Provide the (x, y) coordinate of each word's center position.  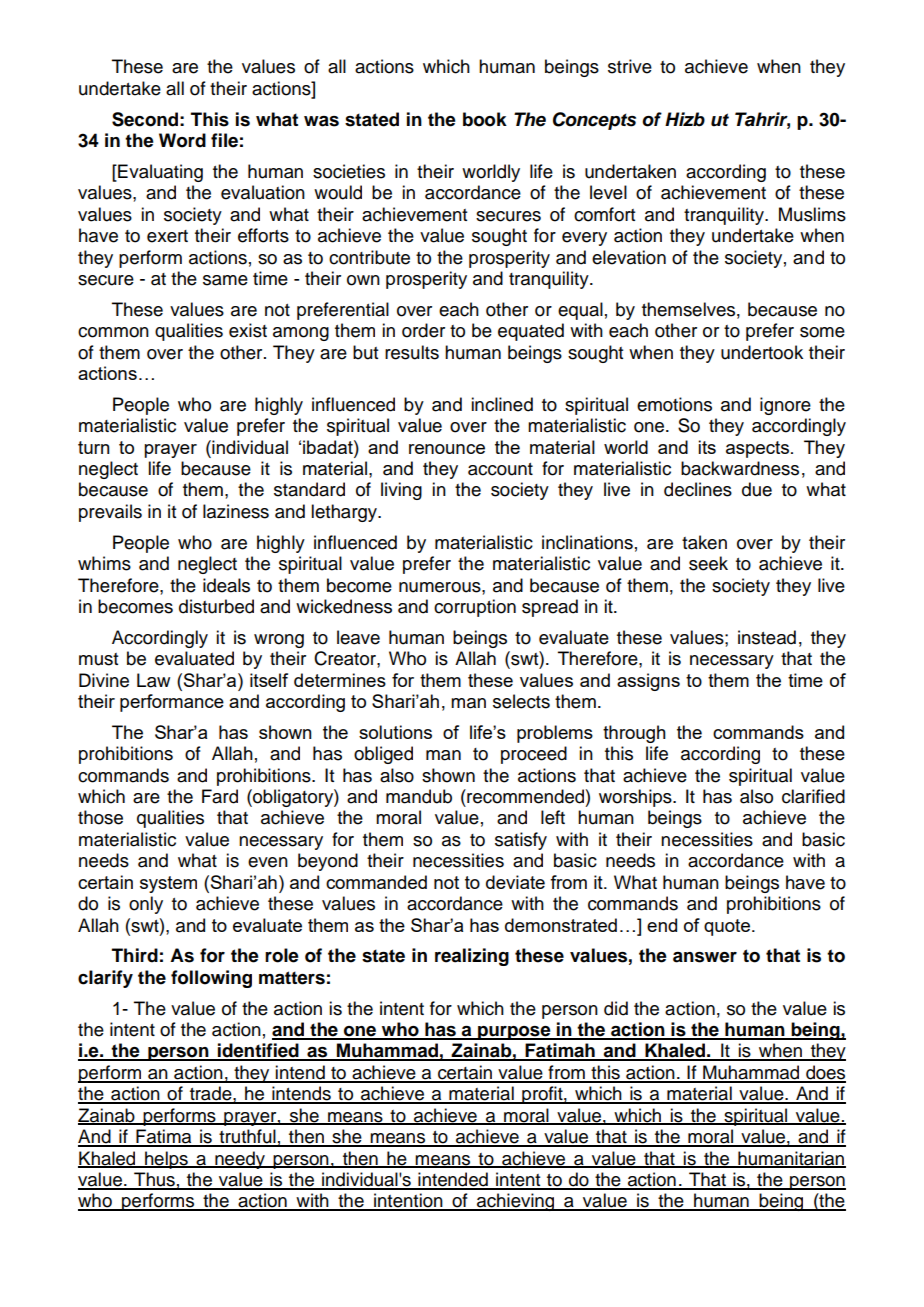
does (825, 1073)
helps (166, 1160)
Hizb (685, 119)
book (485, 119)
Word (182, 140)
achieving (515, 1202)
